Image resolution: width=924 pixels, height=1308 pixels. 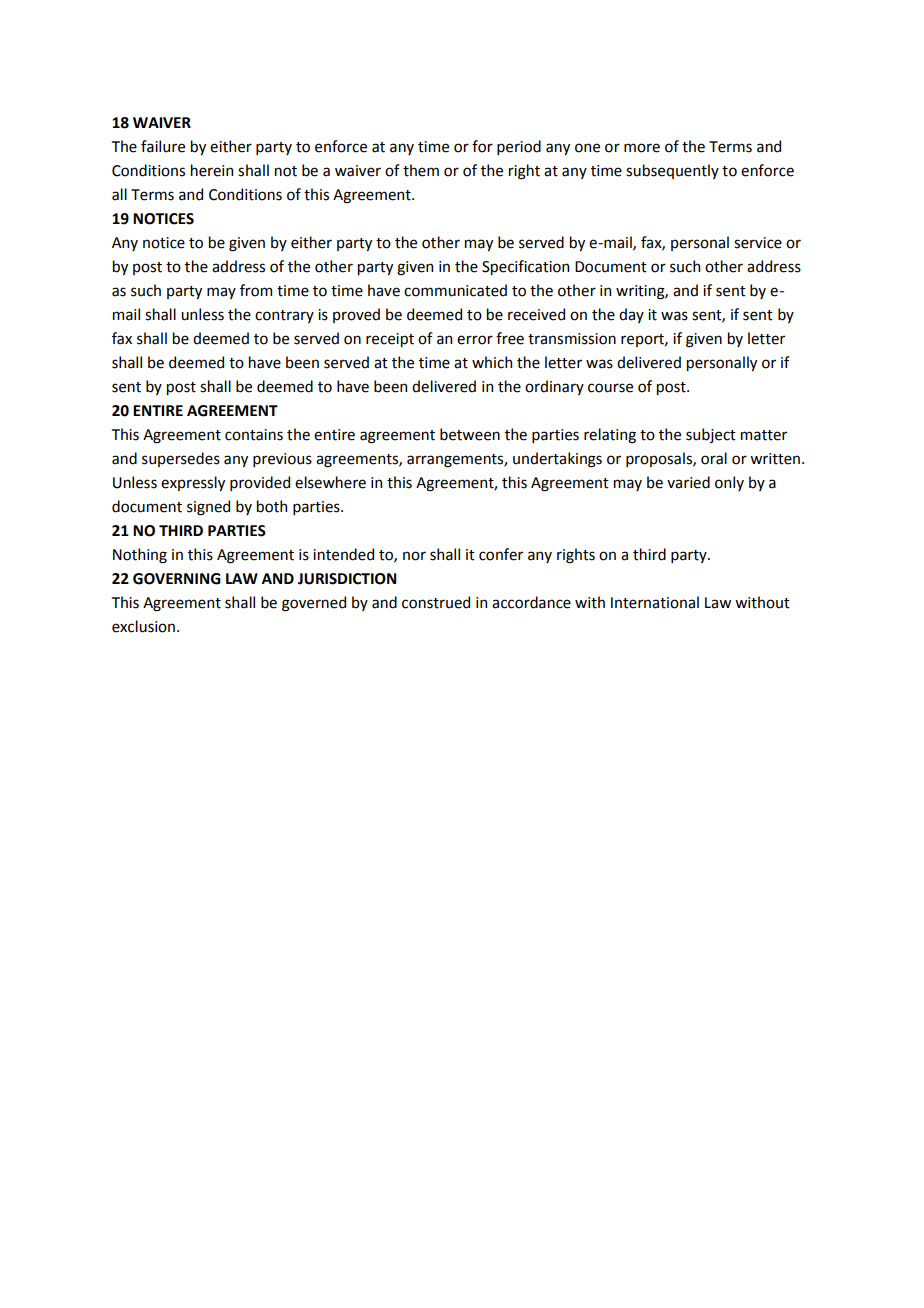 What do you see at coordinates (145, 626) in the screenshot?
I see `exclusion` at bounding box center [145, 626].
